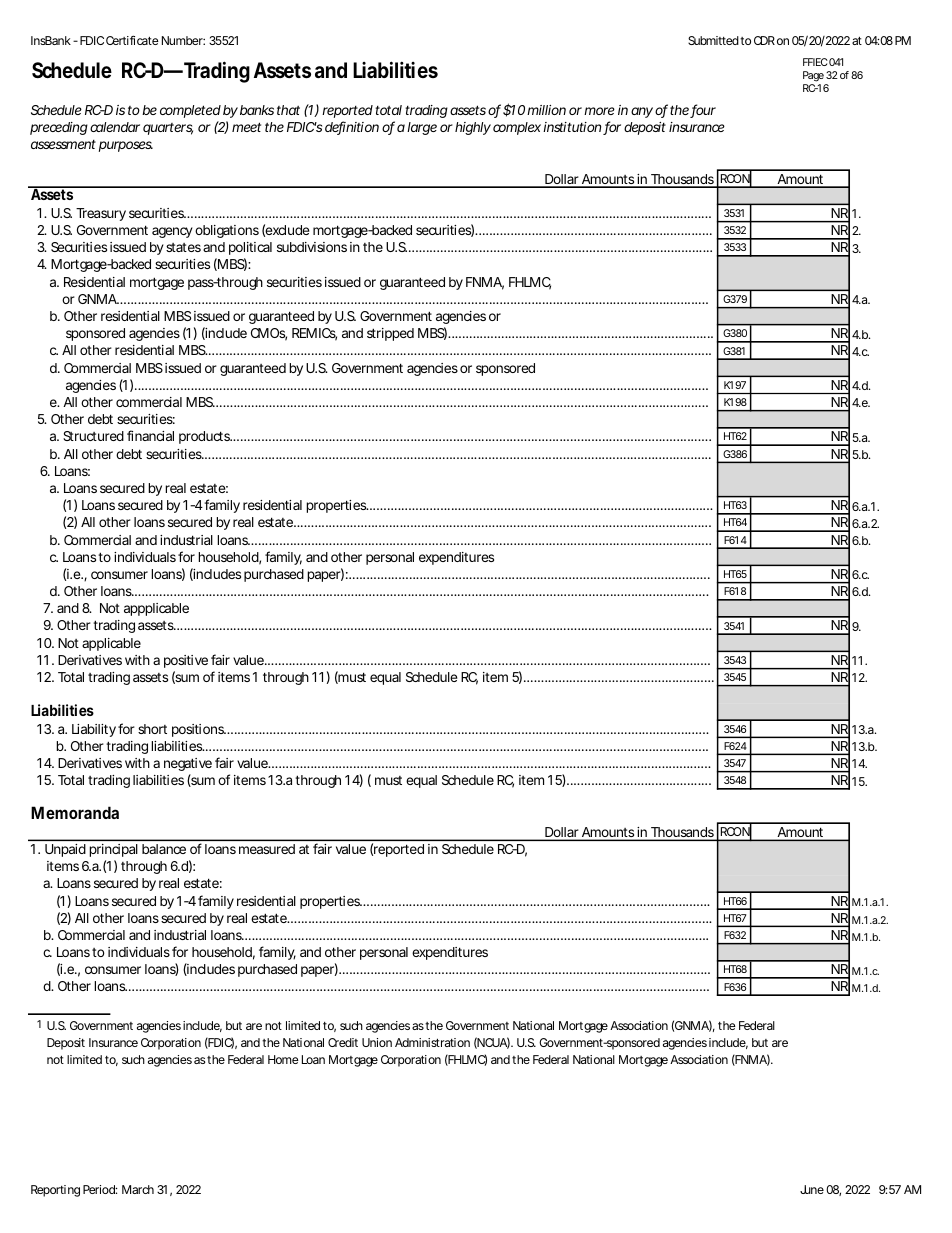  What do you see at coordinates (267, 849) in the screenshot?
I see `measured` at bounding box center [267, 849].
